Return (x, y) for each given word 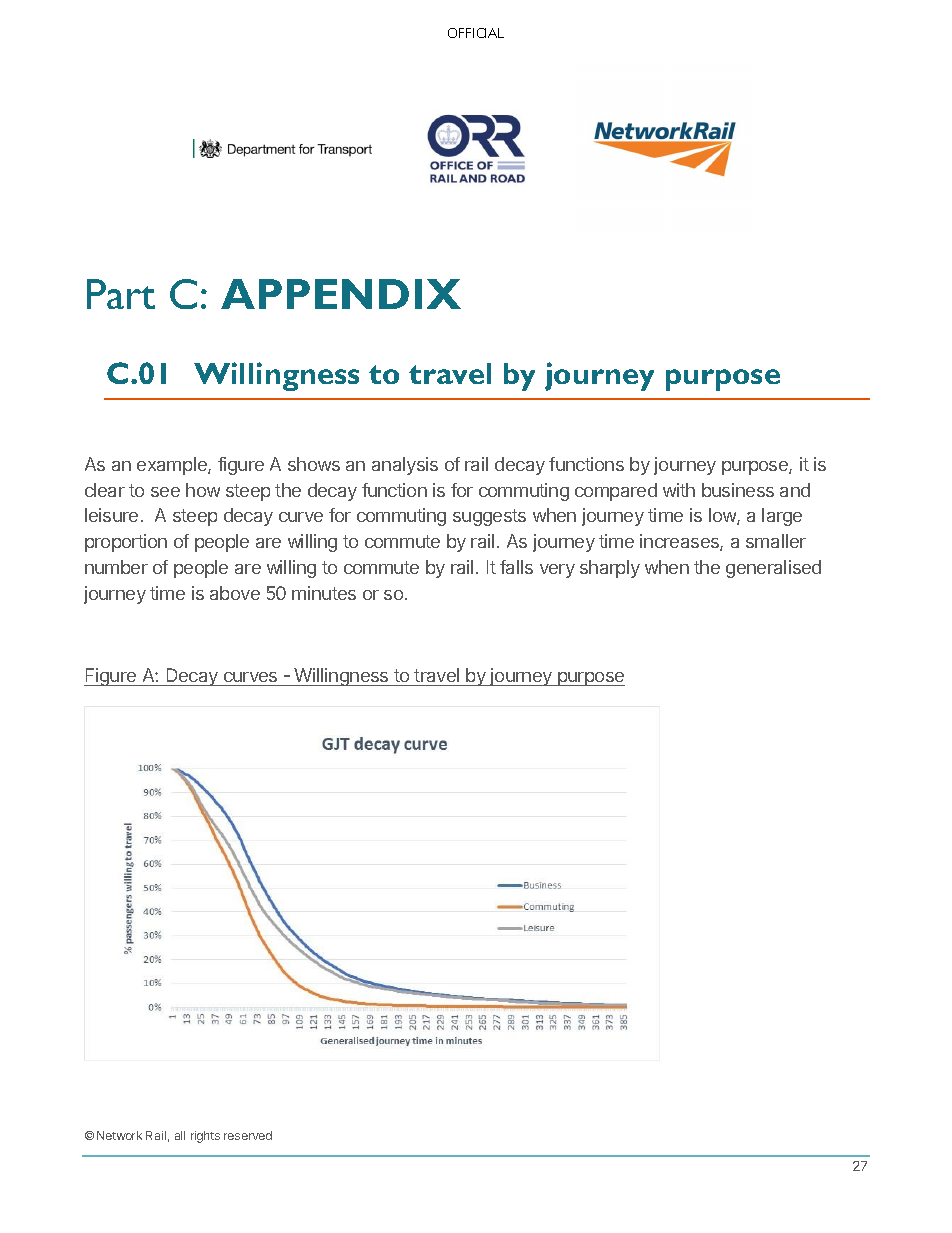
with (679, 490)
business (738, 490)
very (557, 571)
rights (205, 1137)
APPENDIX (341, 294)
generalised (773, 569)
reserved (248, 1135)
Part (121, 294)
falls (516, 567)
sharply (610, 569)
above (235, 593)
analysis (405, 466)
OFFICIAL (476, 33)
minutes (324, 593)
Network (119, 1135)
